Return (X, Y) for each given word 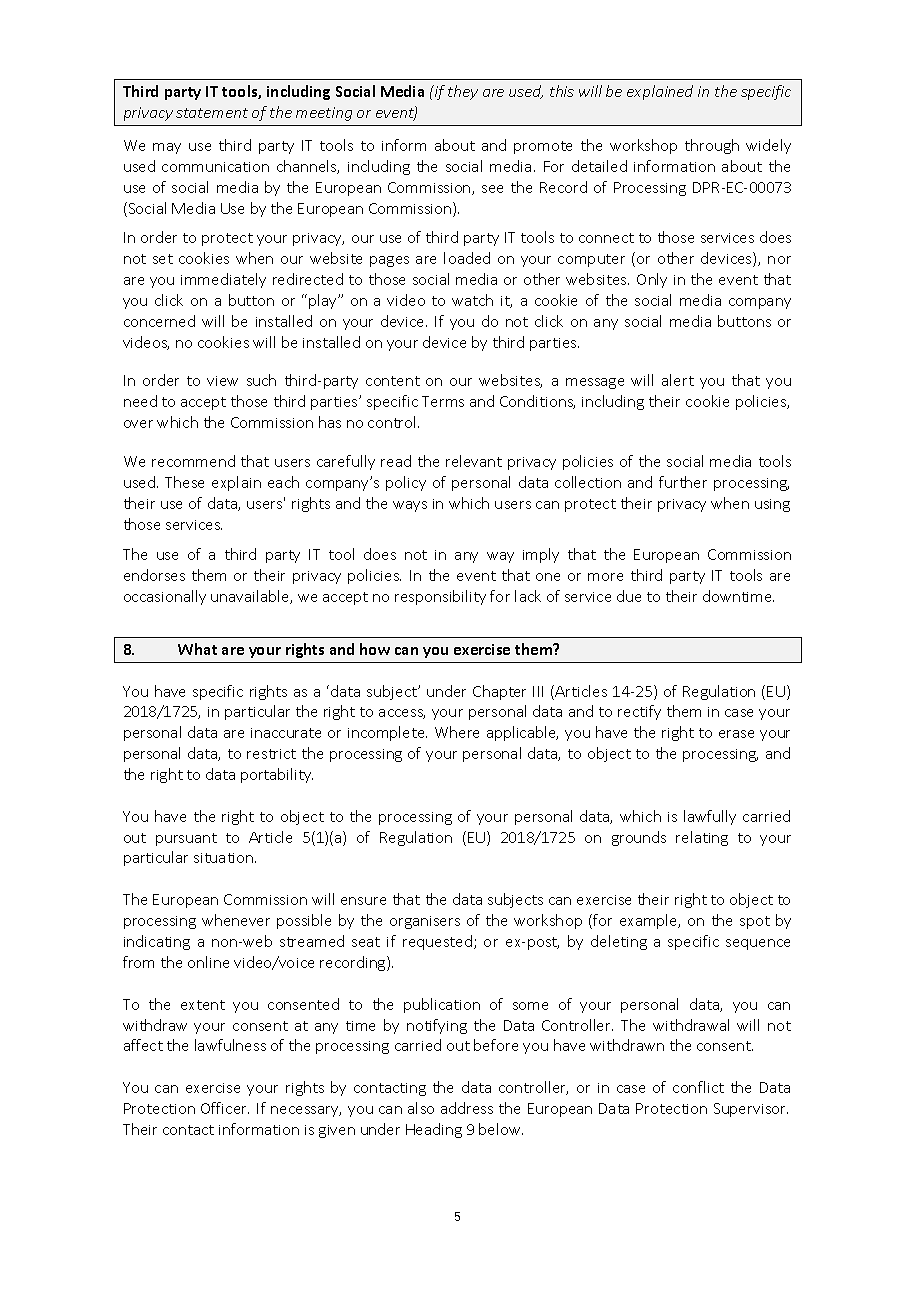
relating (702, 838)
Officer (225, 1108)
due (629, 596)
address (467, 1108)
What (197, 649)
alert (678, 380)
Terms (443, 401)
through (712, 146)
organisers (425, 922)
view (222, 381)
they (463, 92)
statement (212, 113)
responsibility (440, 597)
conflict (698, 1087)
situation (225, 858)
